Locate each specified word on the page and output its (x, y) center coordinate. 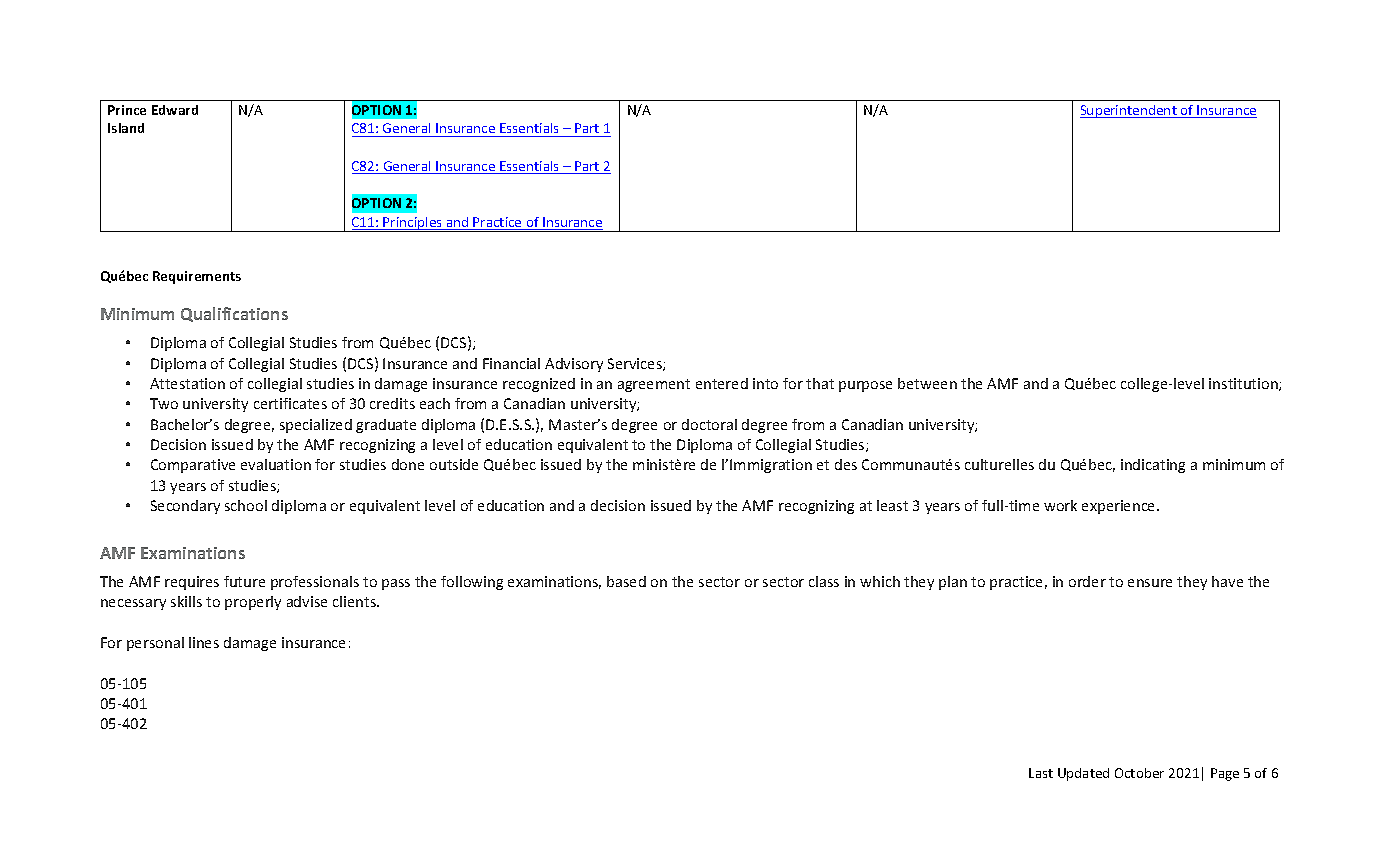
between (927, 383)
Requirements (197, 277)
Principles (413, 224)
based (626, 581)
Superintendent (1129, 111)
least (892, 505)
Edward (175, 110)
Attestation (187, 383)
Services (636, 364)
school (246, 505)
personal (155, 644)
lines (204, 642)
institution (1244, 384)
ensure (1150, 583)
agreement (654, 385)
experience (1120, 507)
